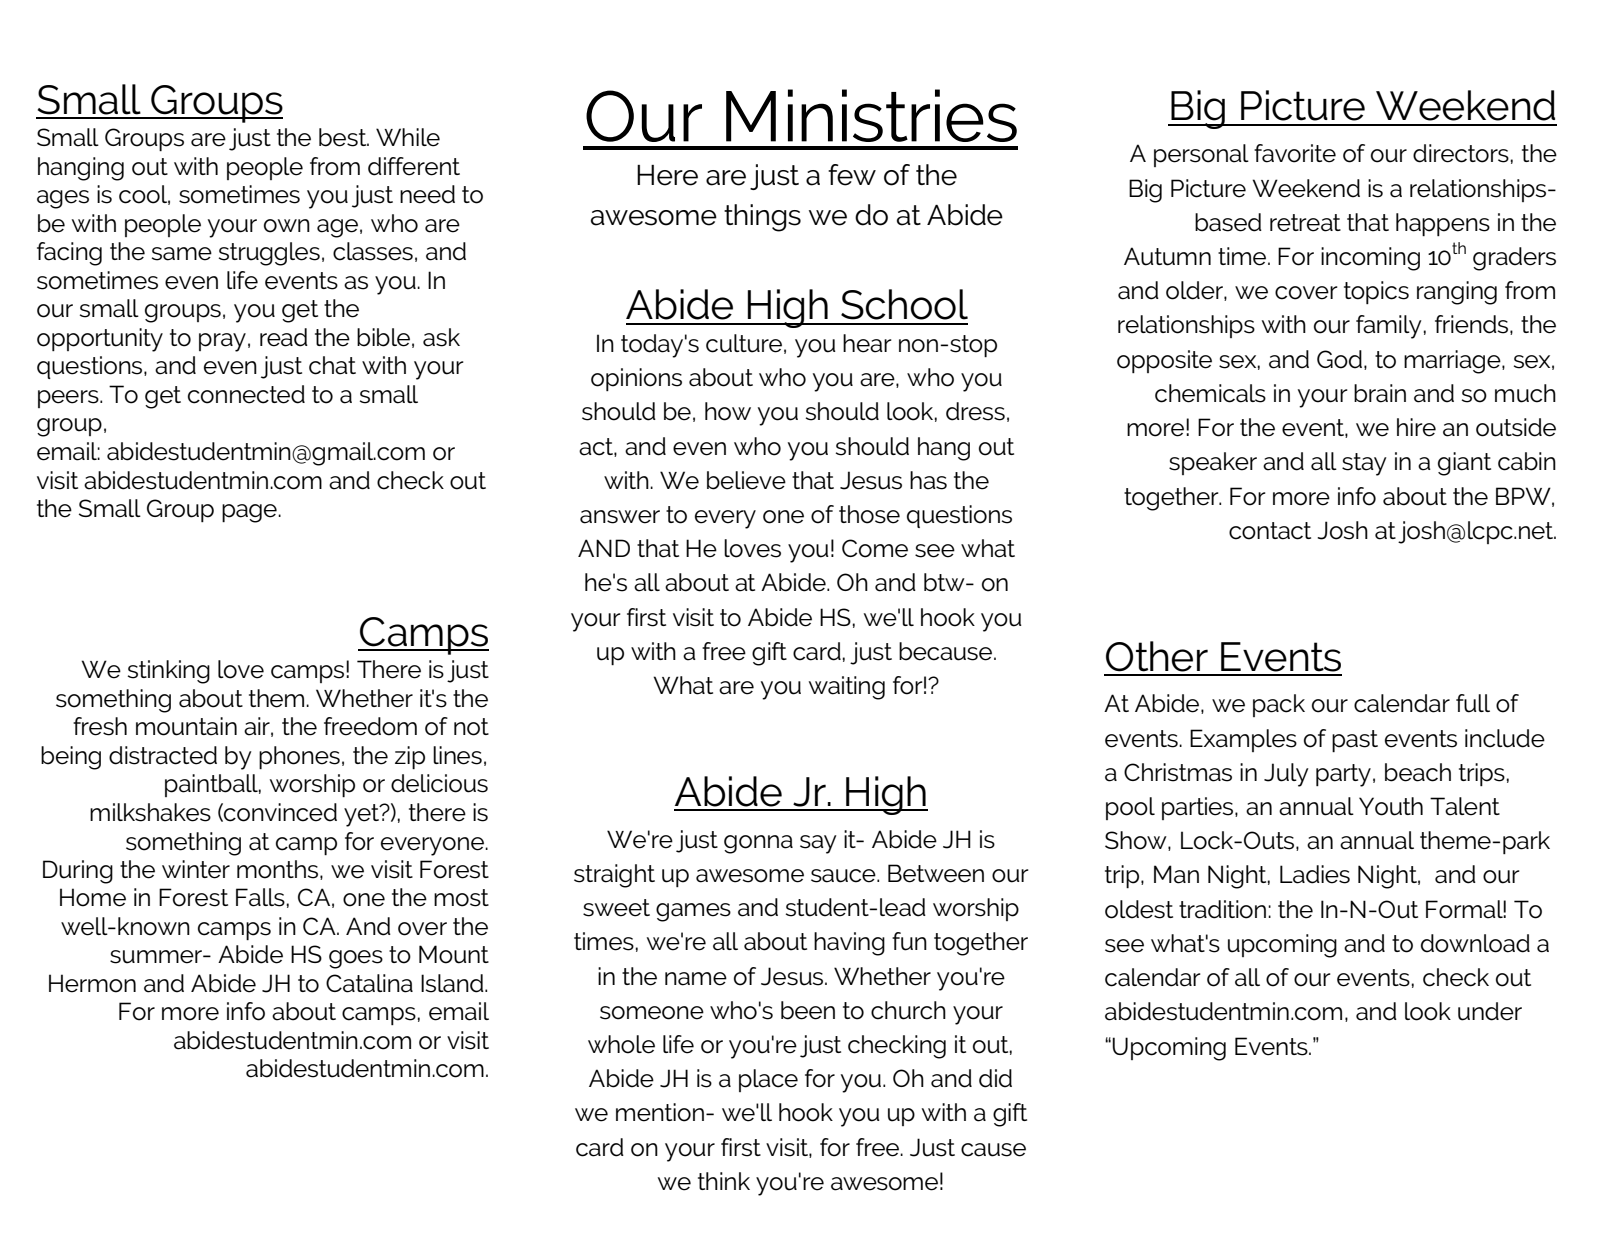 The image size is (1602, 1238). What do you see at coordinates (1279, 705) in the image?
I see `pack` at bounding box center [1279, 705].
